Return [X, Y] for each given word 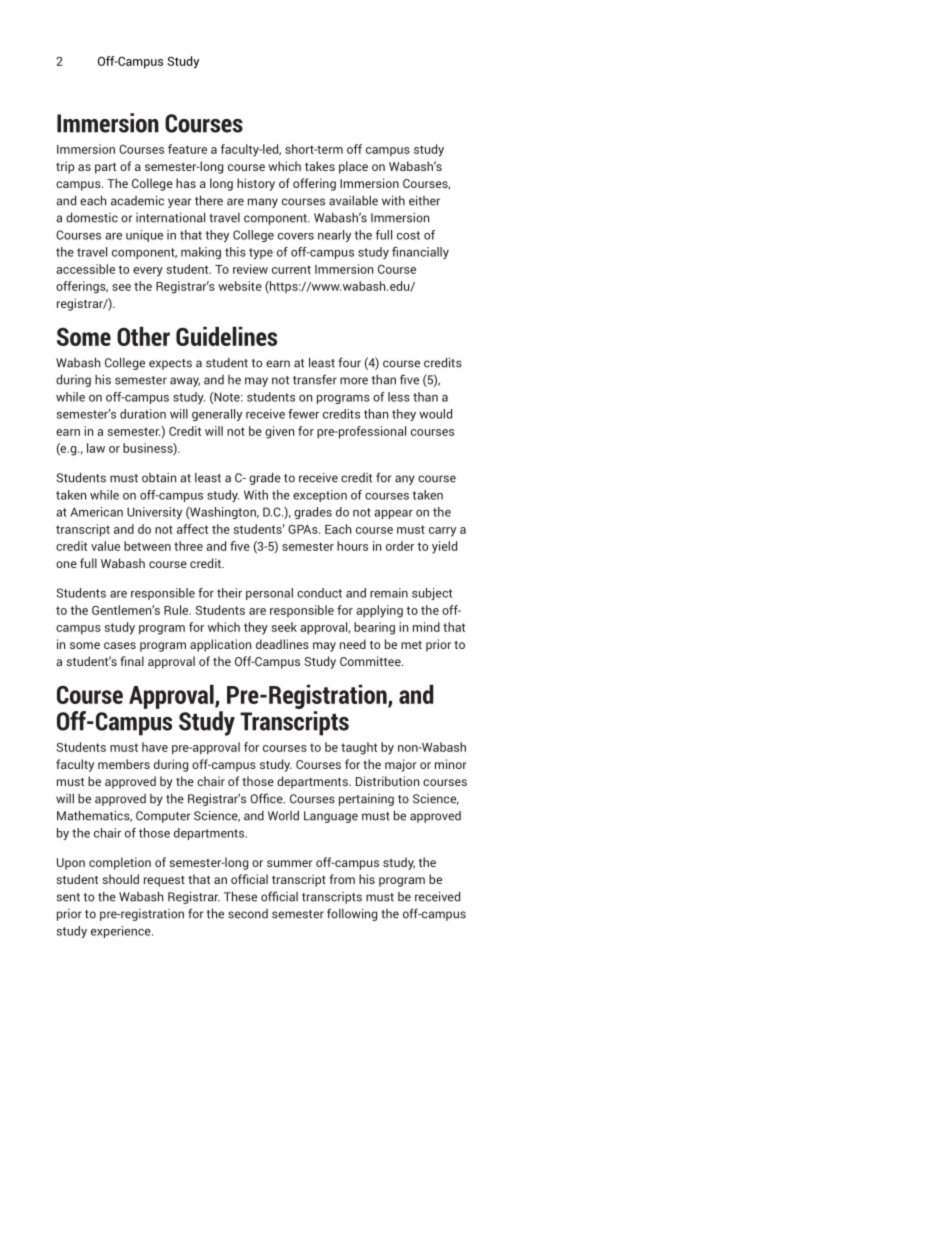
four [349, 362]
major [401, 765]
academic [137, 200]
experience [122, 932]
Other [143, 336]
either [424, 200]
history [256, 184]
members [124, 764]
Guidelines [226, 336]
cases [120, 645]
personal [269, 594]
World [283, 816]
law [96, 448]
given [279, 432]
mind [426, 627]
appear [393, 514]
